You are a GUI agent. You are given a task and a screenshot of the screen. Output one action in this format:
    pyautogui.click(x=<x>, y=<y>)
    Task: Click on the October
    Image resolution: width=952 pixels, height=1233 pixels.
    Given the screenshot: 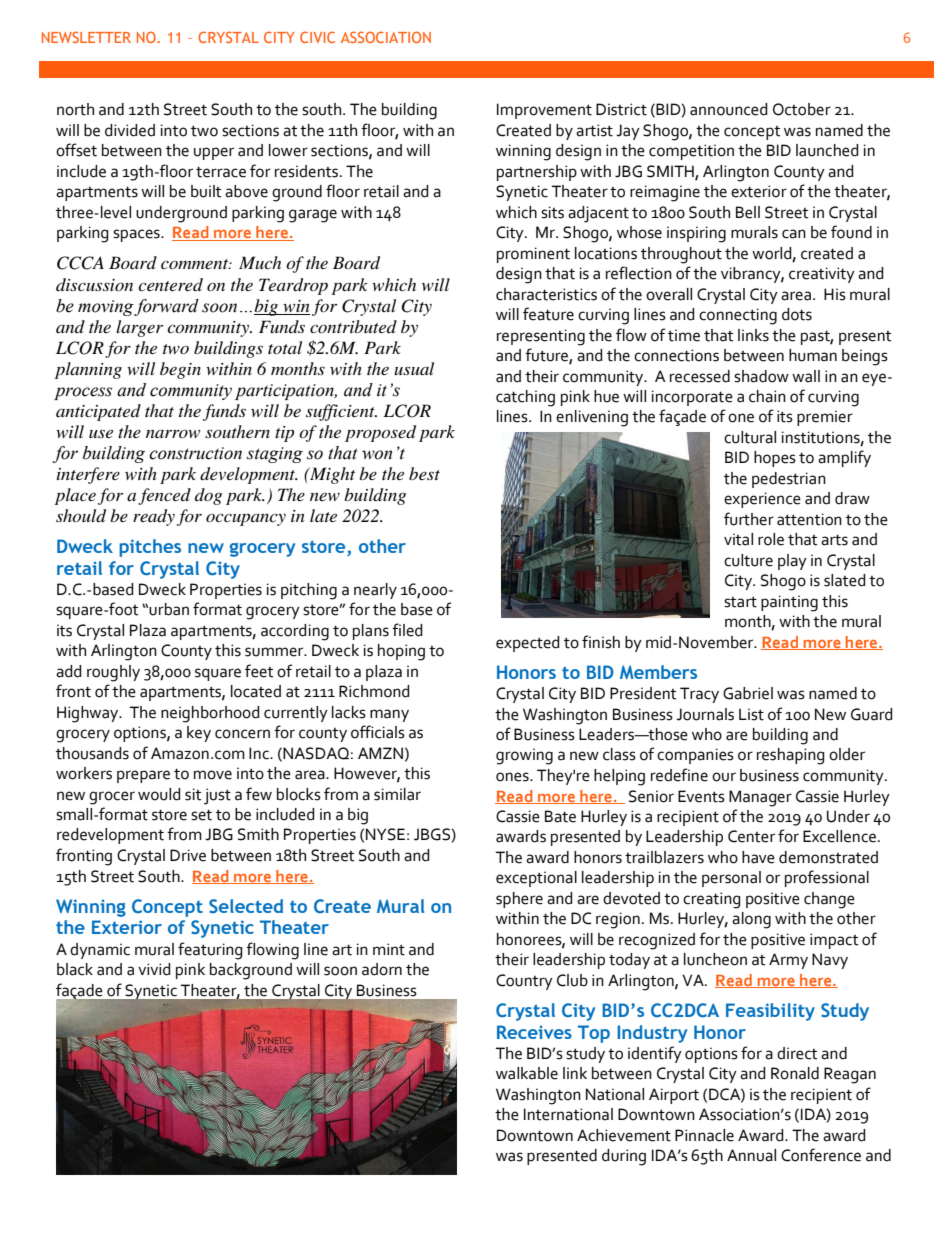 What is the action you would take?
    pyautogui.click(x=802, y=109)
